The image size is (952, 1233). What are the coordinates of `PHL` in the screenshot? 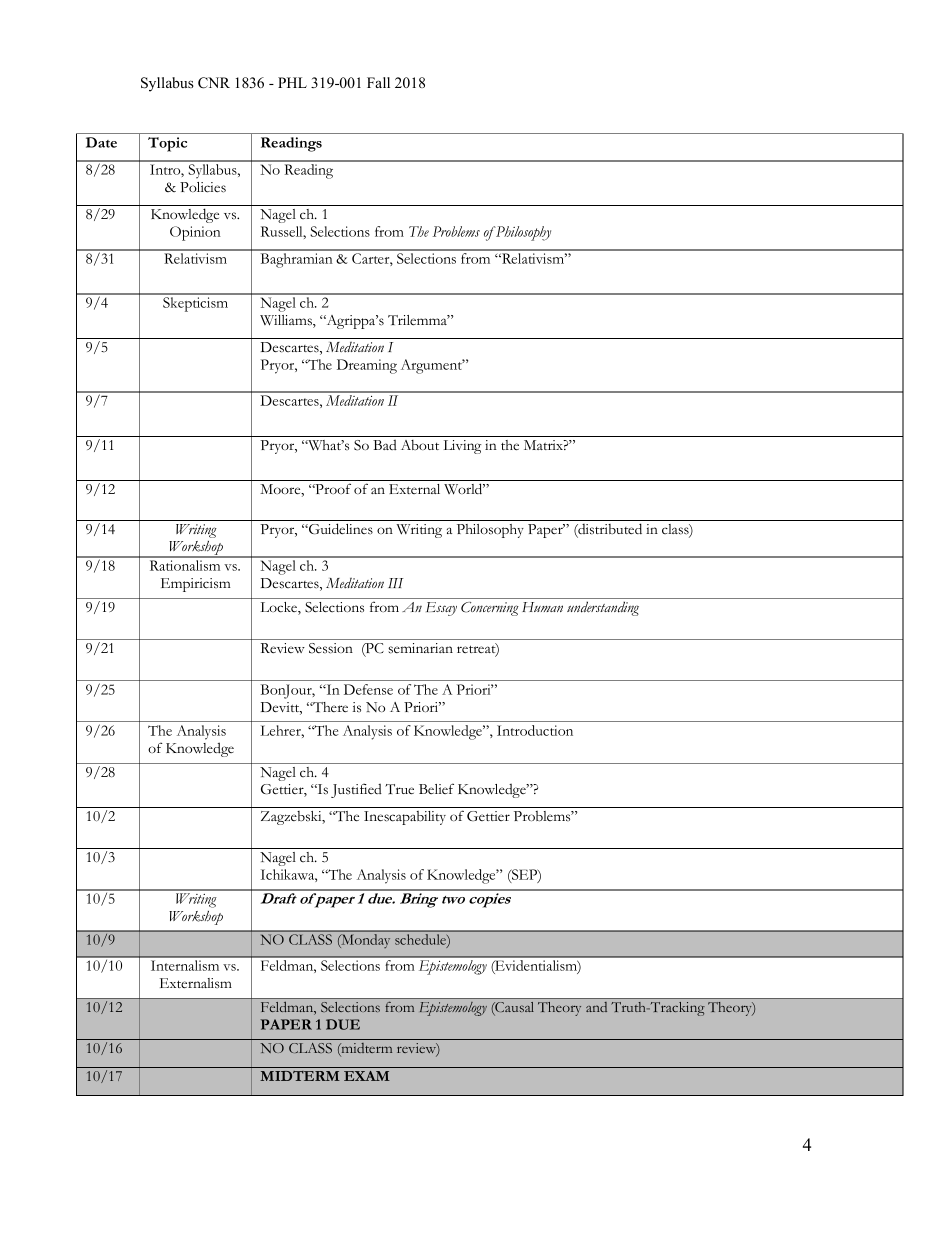 It's located at (292, 82).
